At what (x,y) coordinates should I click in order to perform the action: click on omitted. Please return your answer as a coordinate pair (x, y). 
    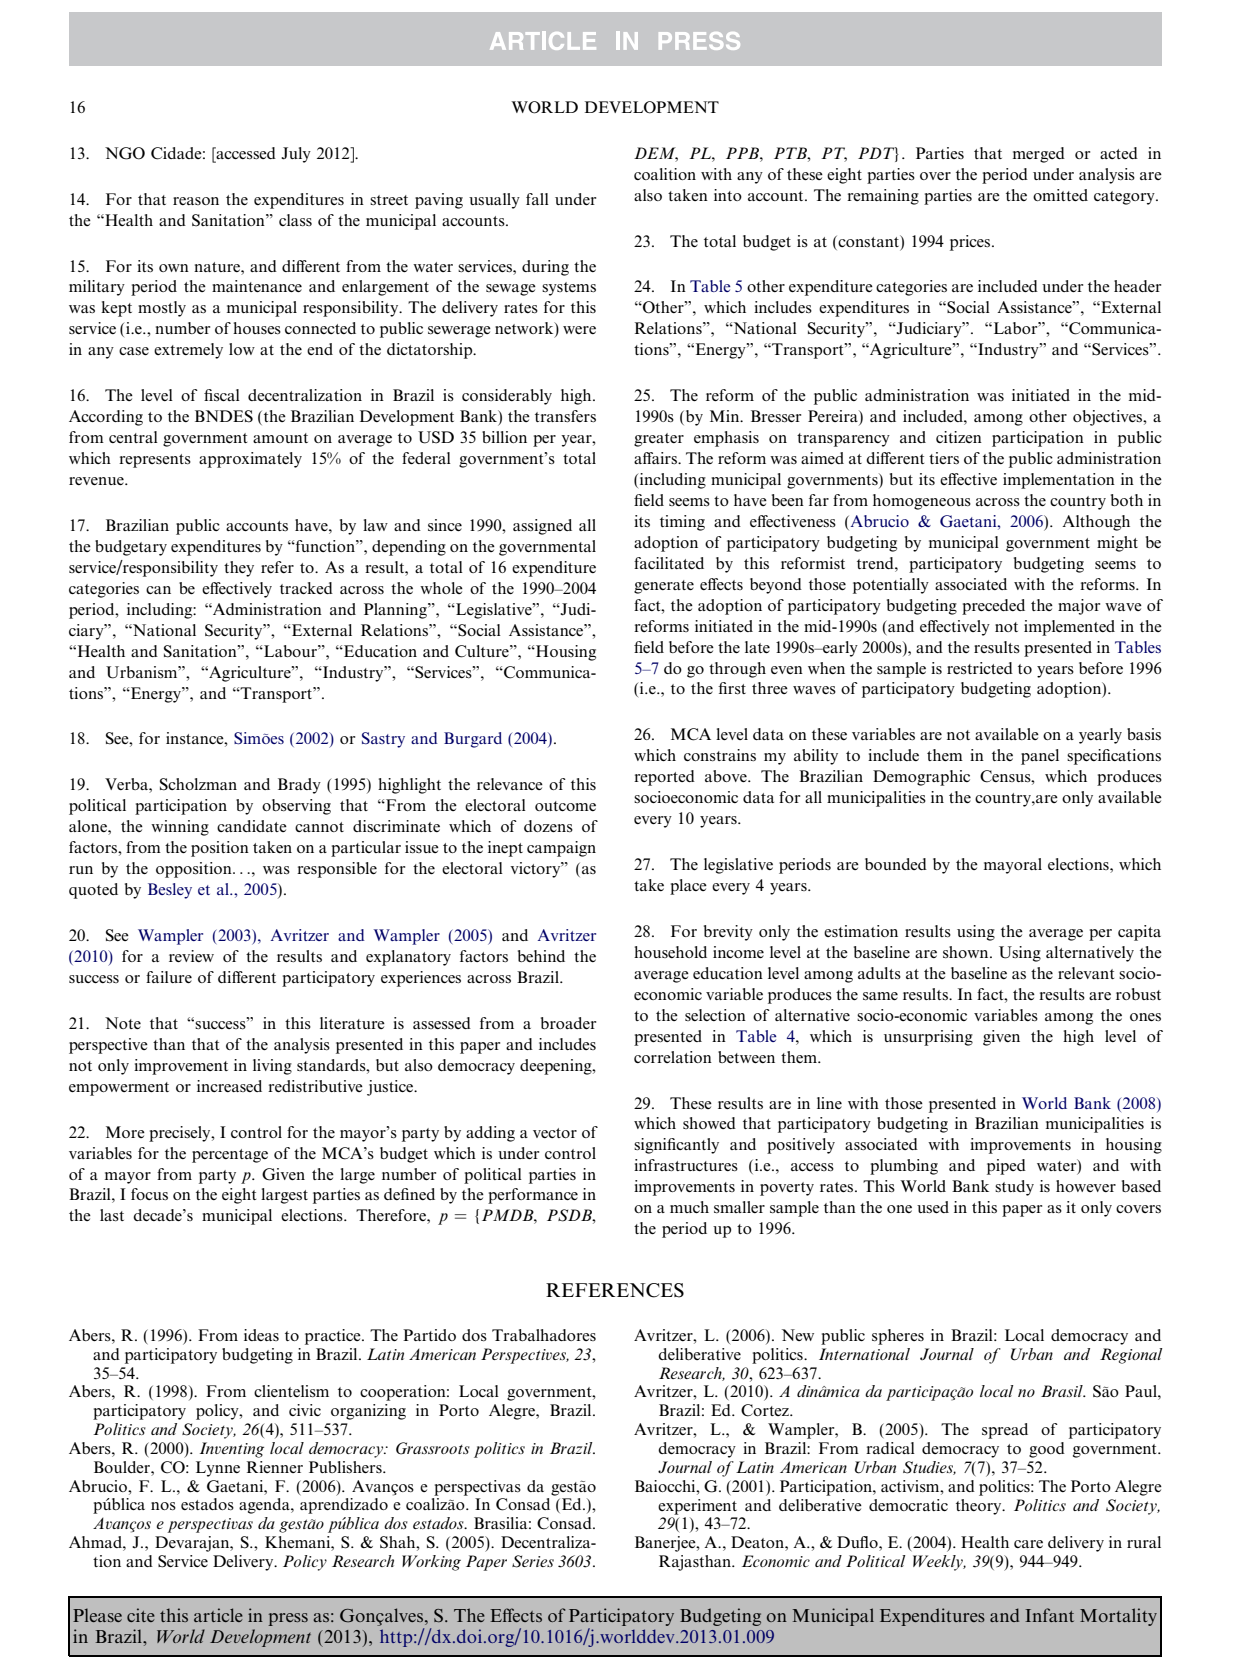
    Looking at the image, I should click on (1060, 195).
